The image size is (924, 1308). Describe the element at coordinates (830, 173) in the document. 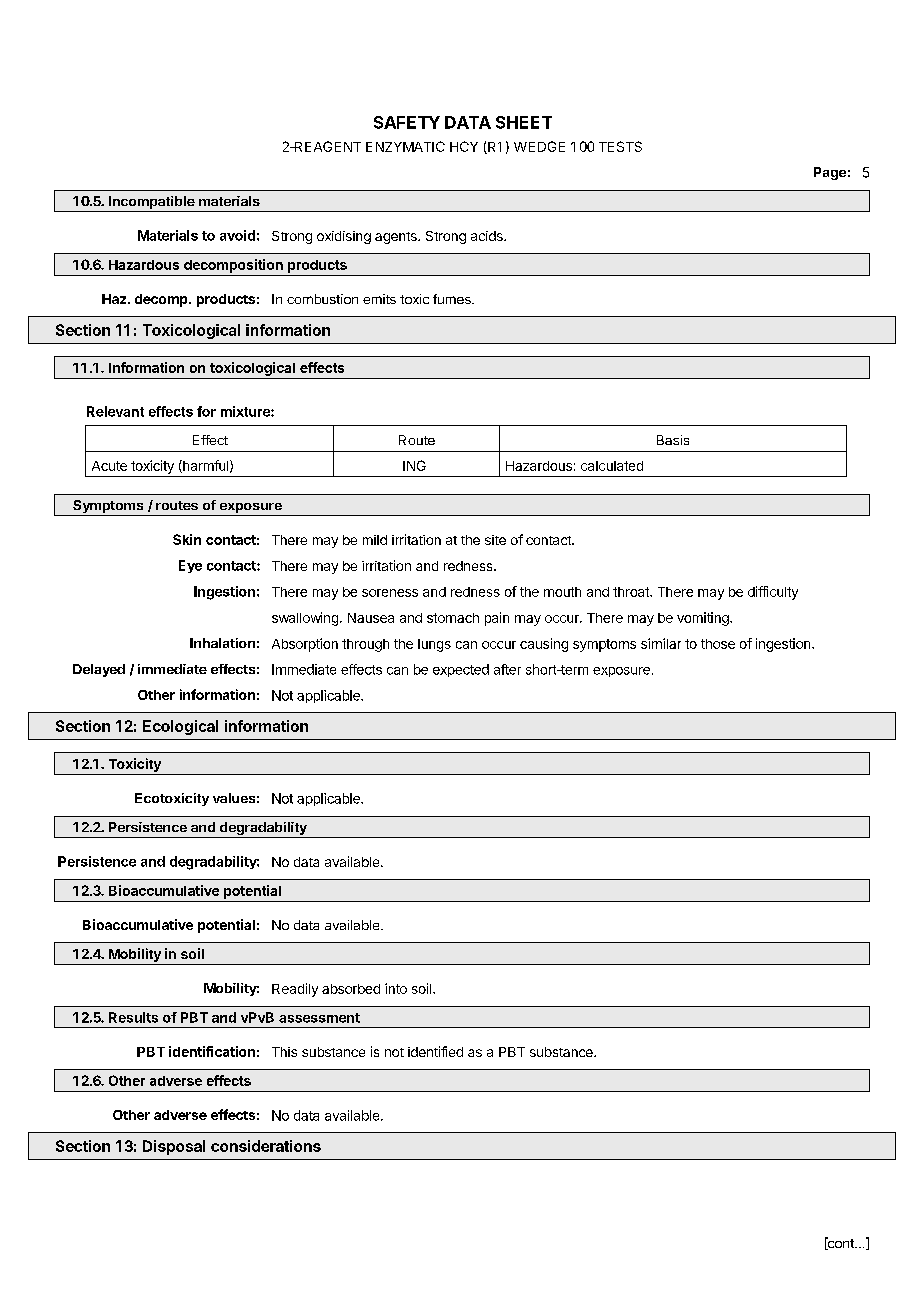

I see `Page` at that location.
